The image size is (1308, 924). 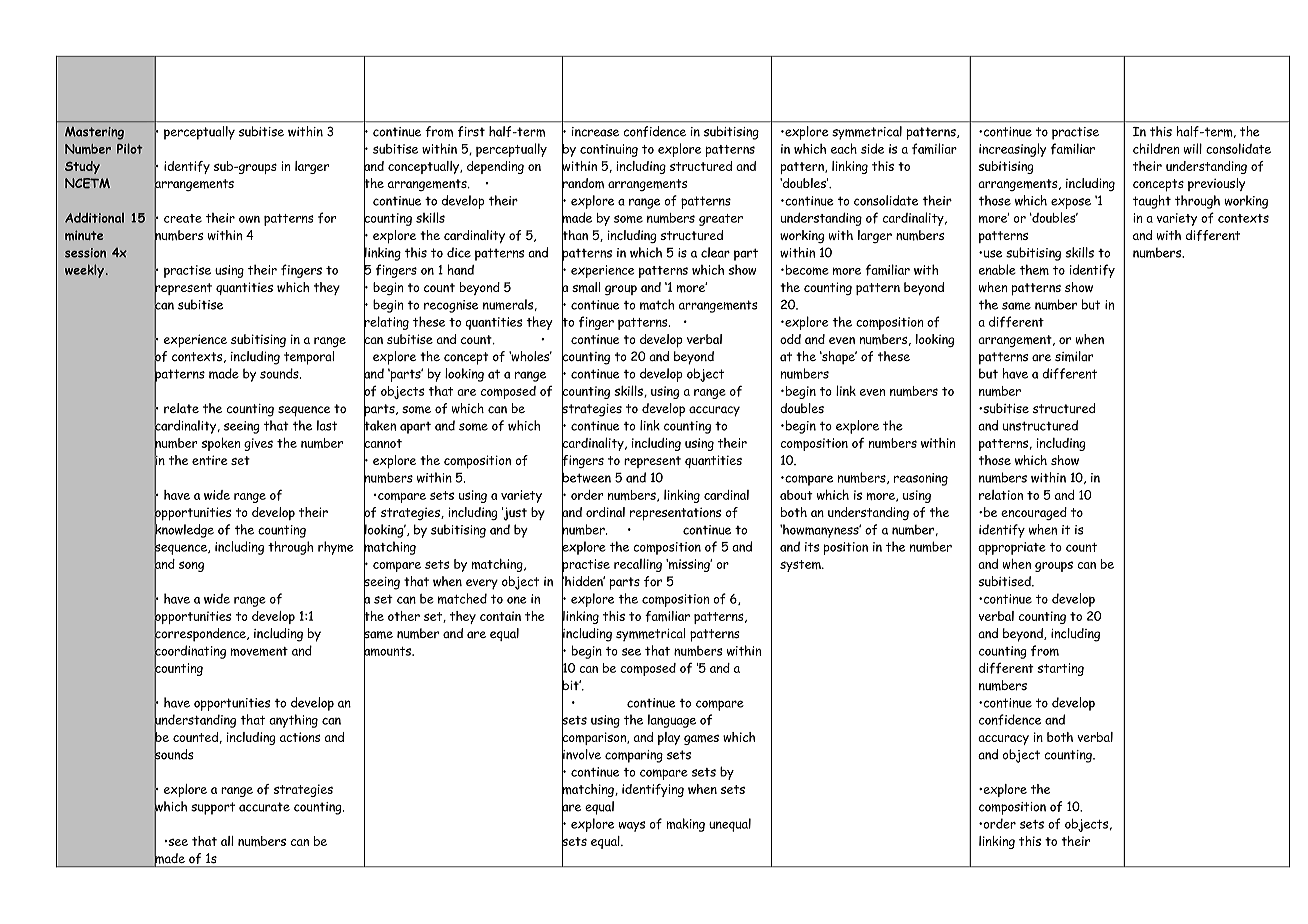 I want to click on similar, so click(x=1074, y=356).
